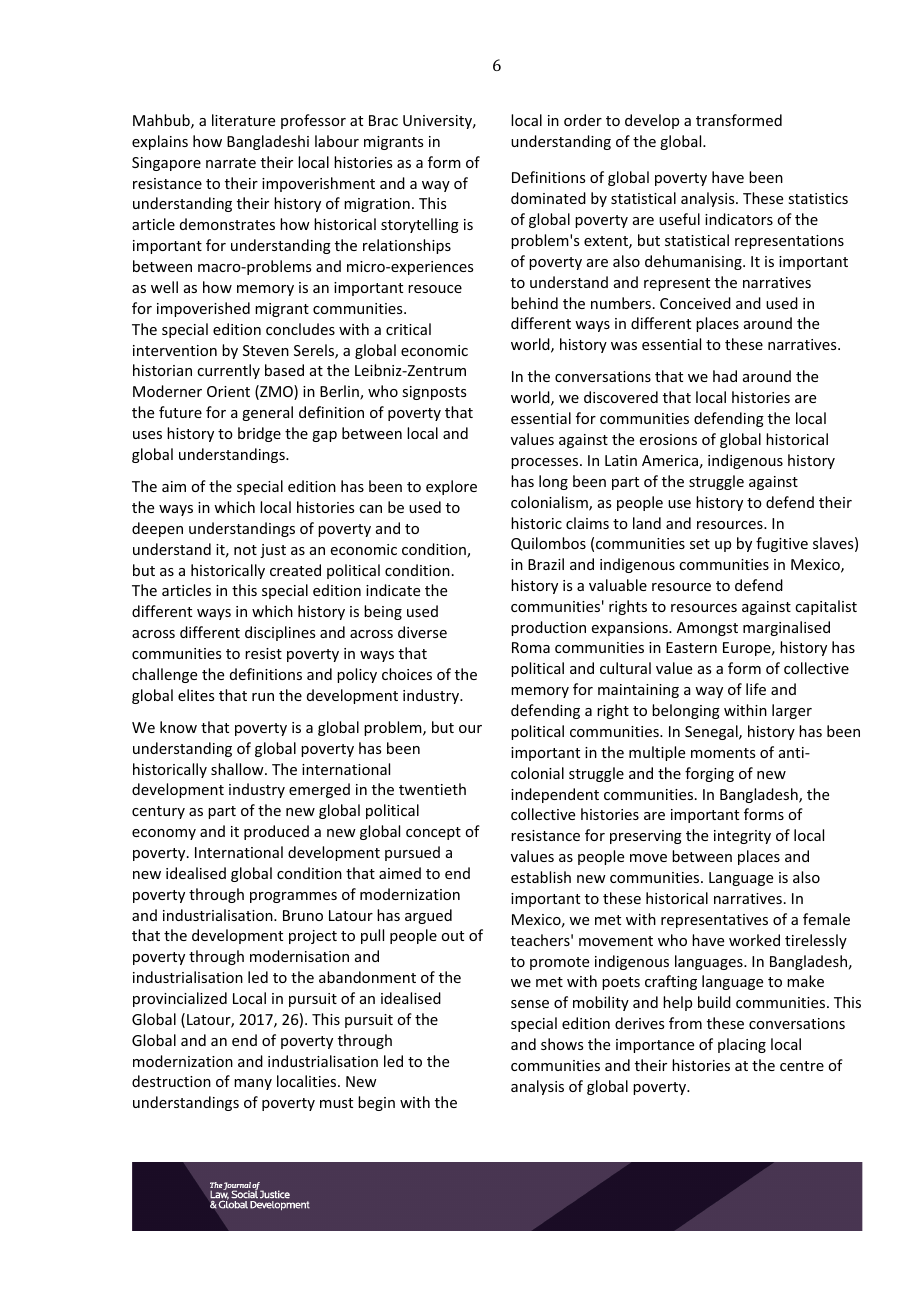 The height and width of the image is (1308, 924). What do you see at coordinates (253, 1084) in the image?
I see `many` at bounding box center [253, 1084].
